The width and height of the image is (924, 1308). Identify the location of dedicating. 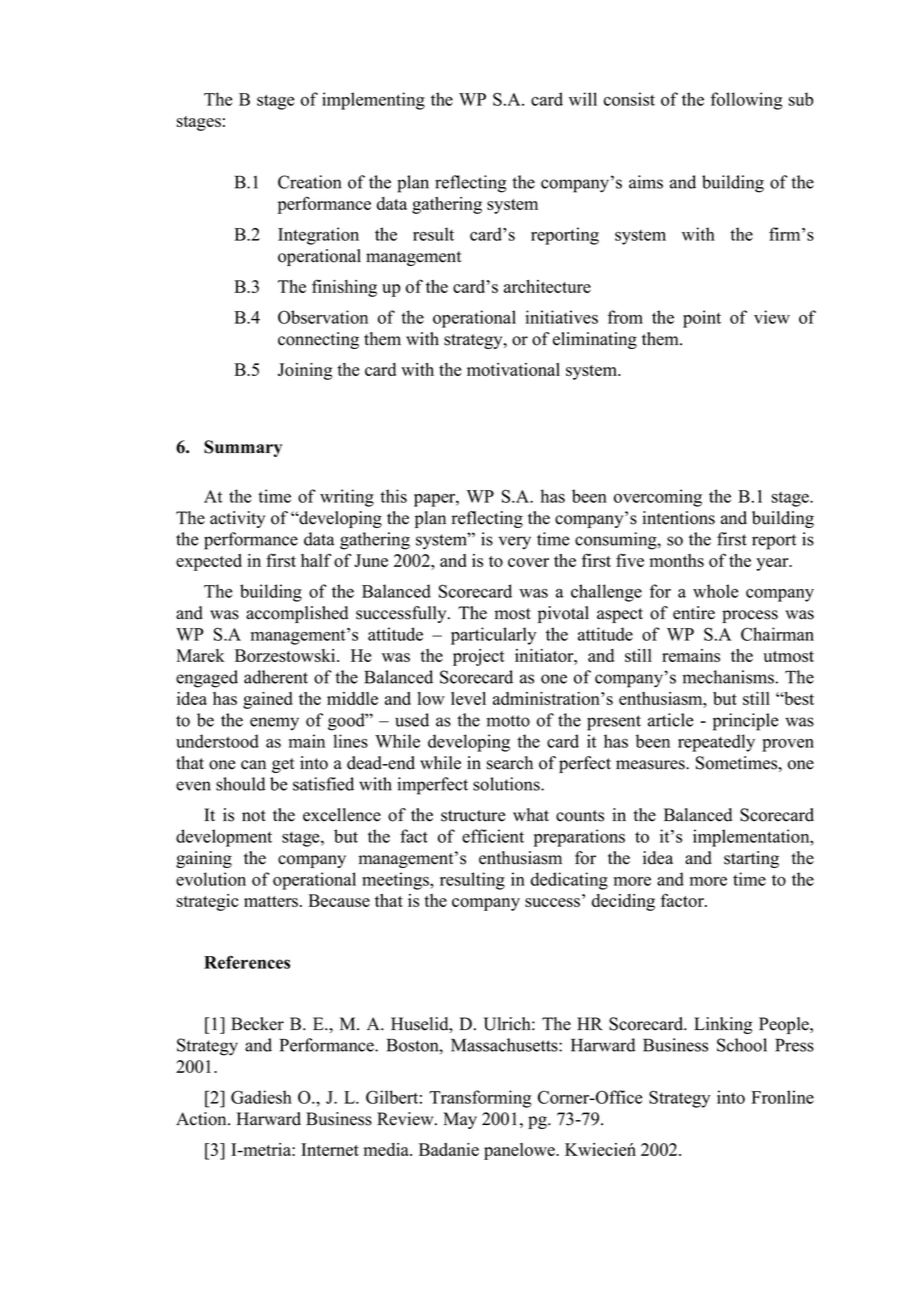
(569, 881).
